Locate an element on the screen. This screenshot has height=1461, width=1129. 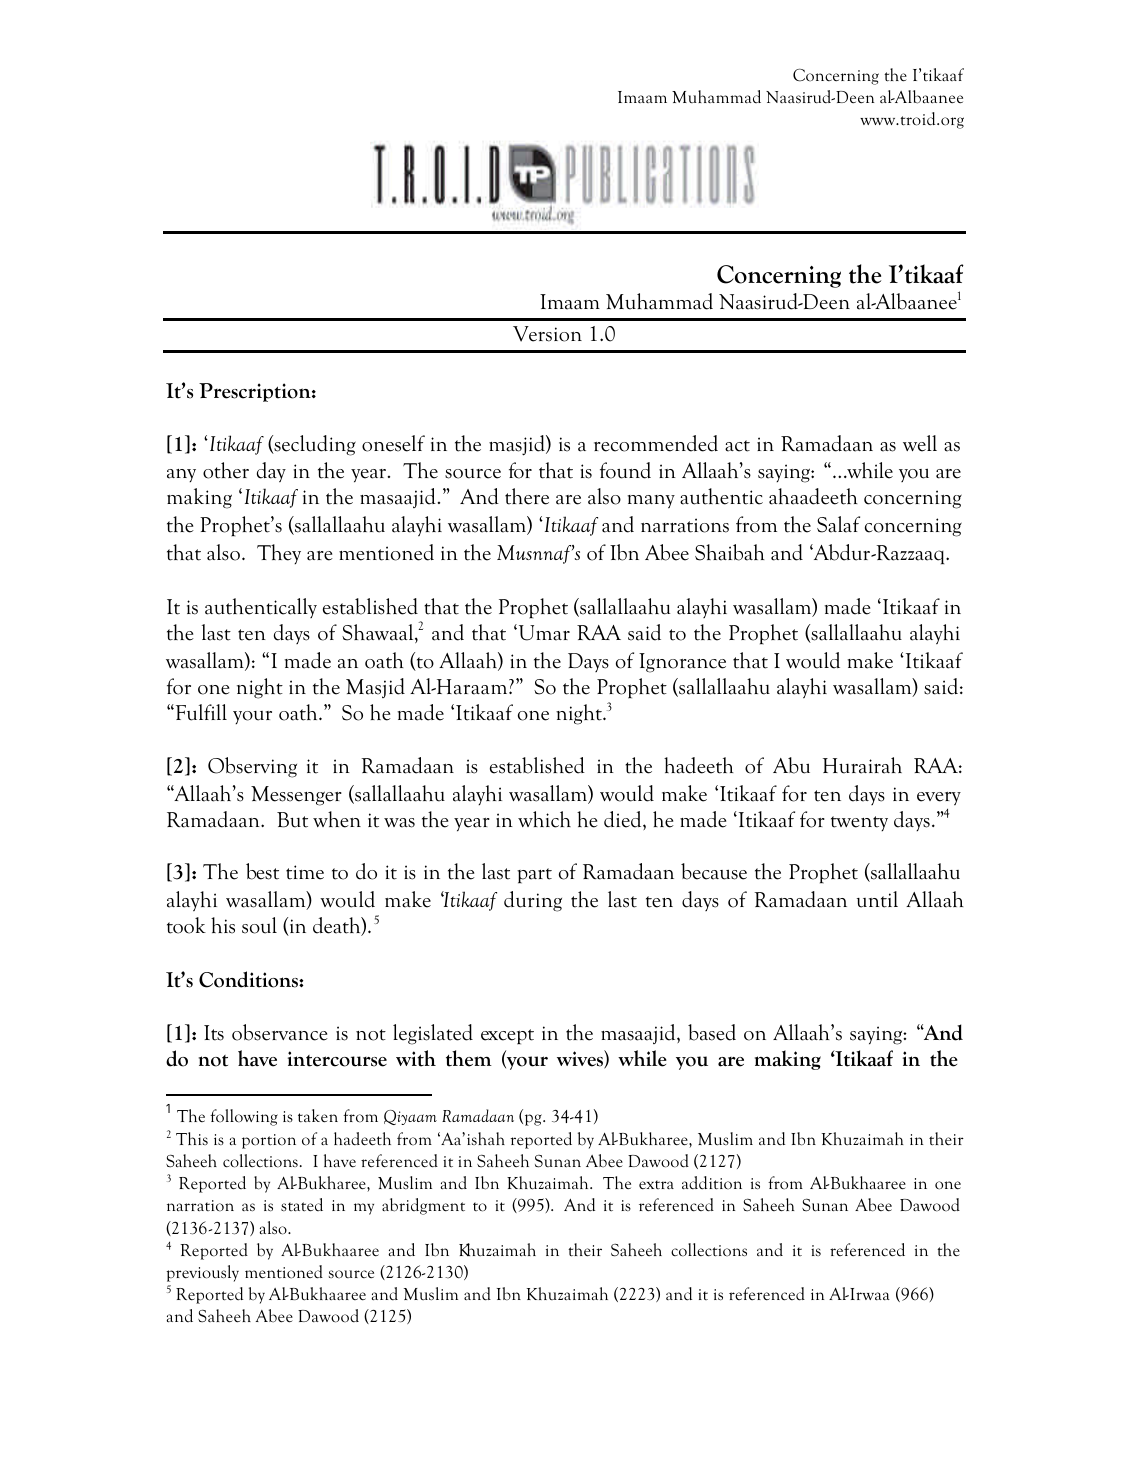
Ignorance is located at coordinates (682, 663).
